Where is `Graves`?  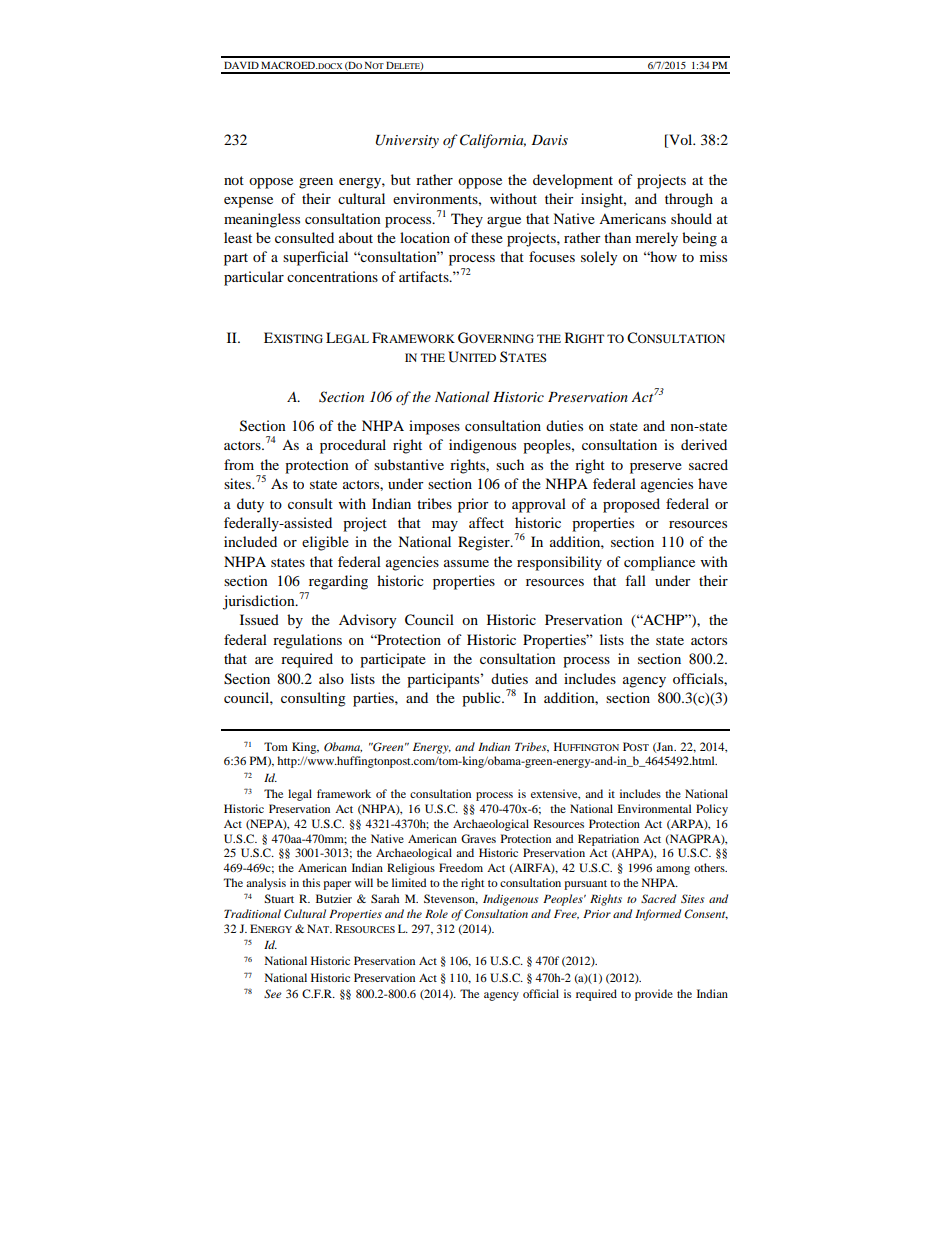 Graves is located at coordinates (478, 838).
